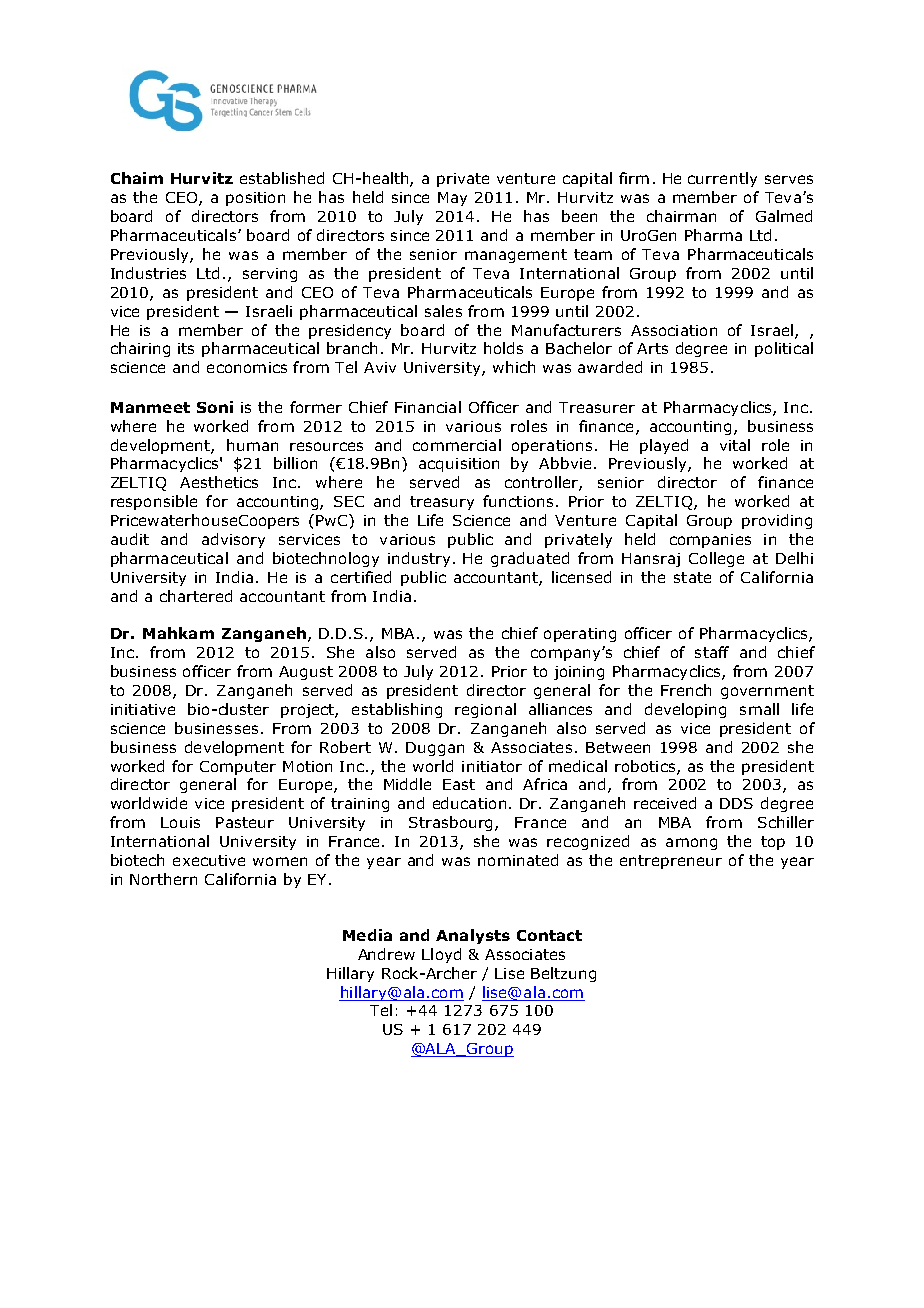 Image resolution: width=924 pixels, height=1308 pixels. I want to click on Soni, so click(215, 407).
